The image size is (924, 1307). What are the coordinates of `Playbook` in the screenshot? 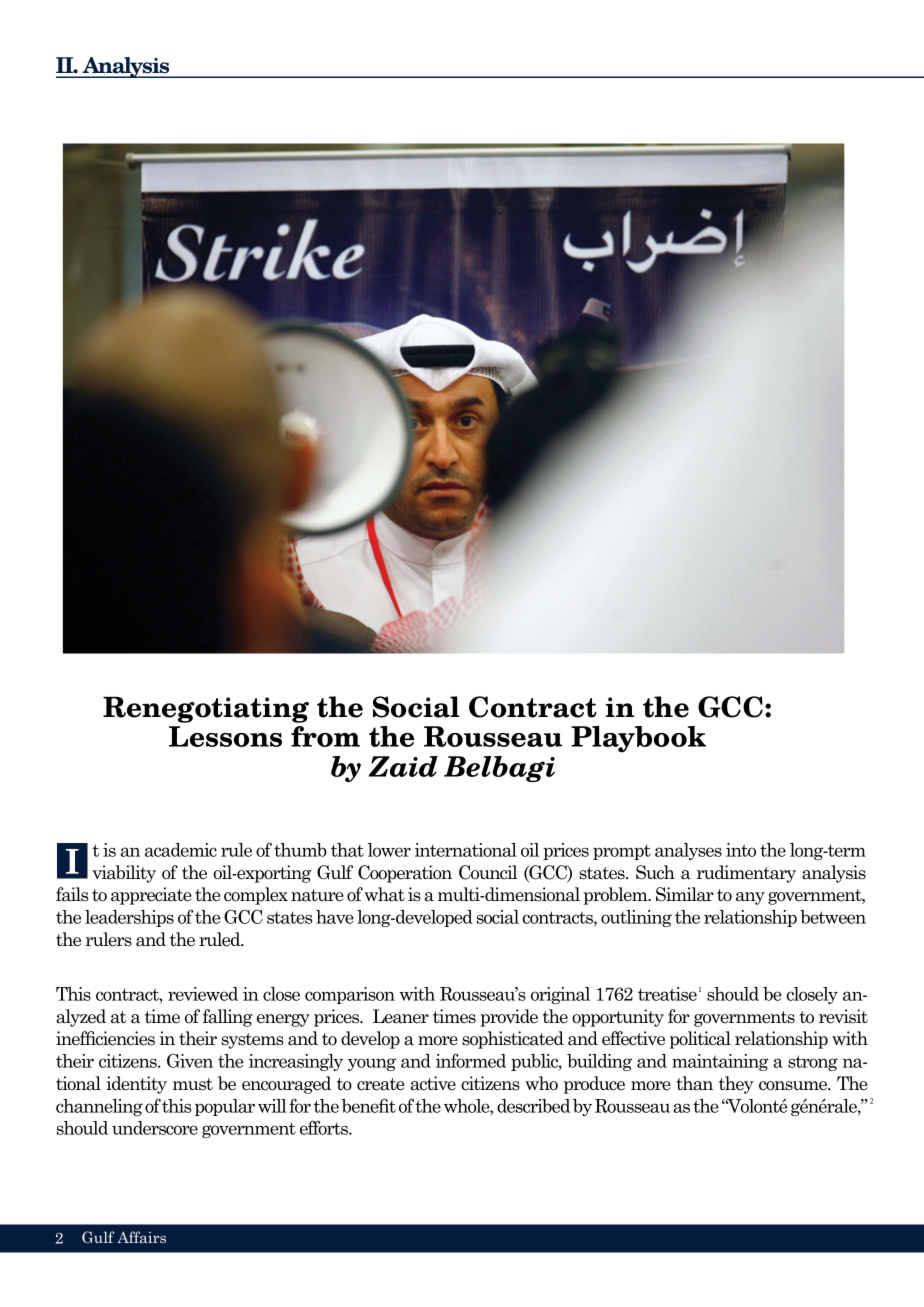 It's located at (638, 739).
